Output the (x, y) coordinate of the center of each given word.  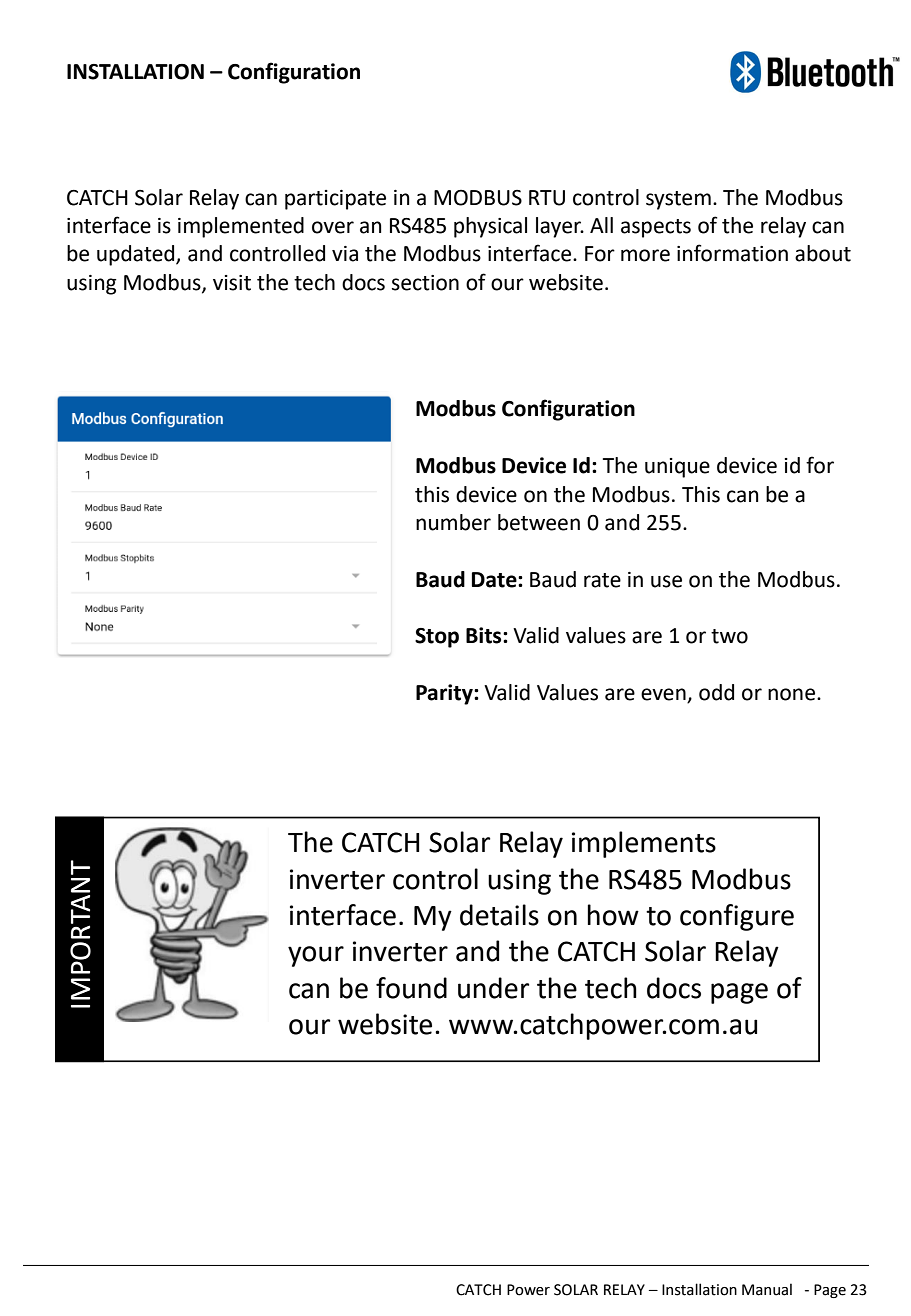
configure (737, 917)
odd (716, 692)
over (333, 227)
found (411, 988)
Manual (767, 1289)
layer (560, 227)
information (732, 253)
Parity (445, 694)
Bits (485, 635)
